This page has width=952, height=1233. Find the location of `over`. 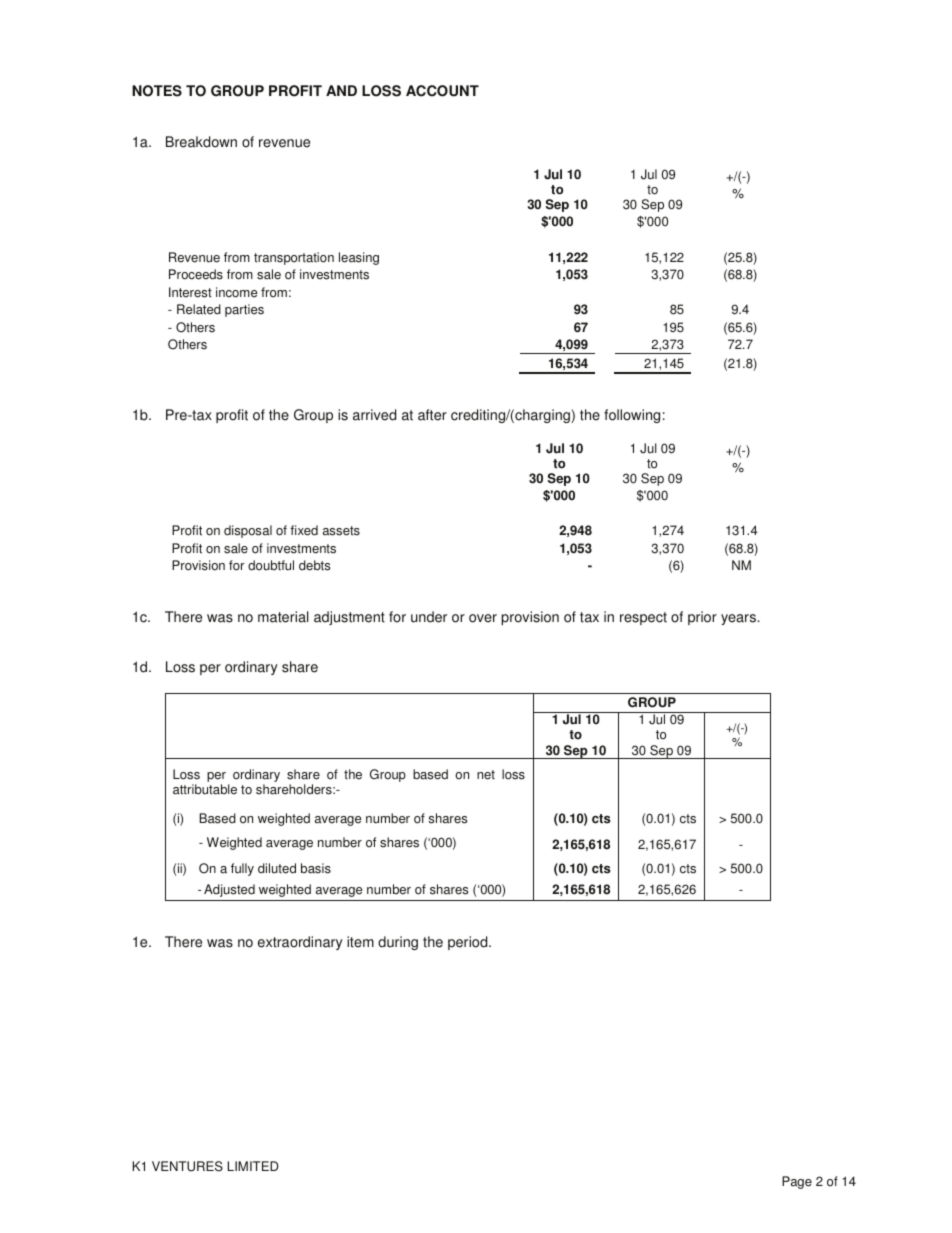

over is located at coordinates (483, 618).
